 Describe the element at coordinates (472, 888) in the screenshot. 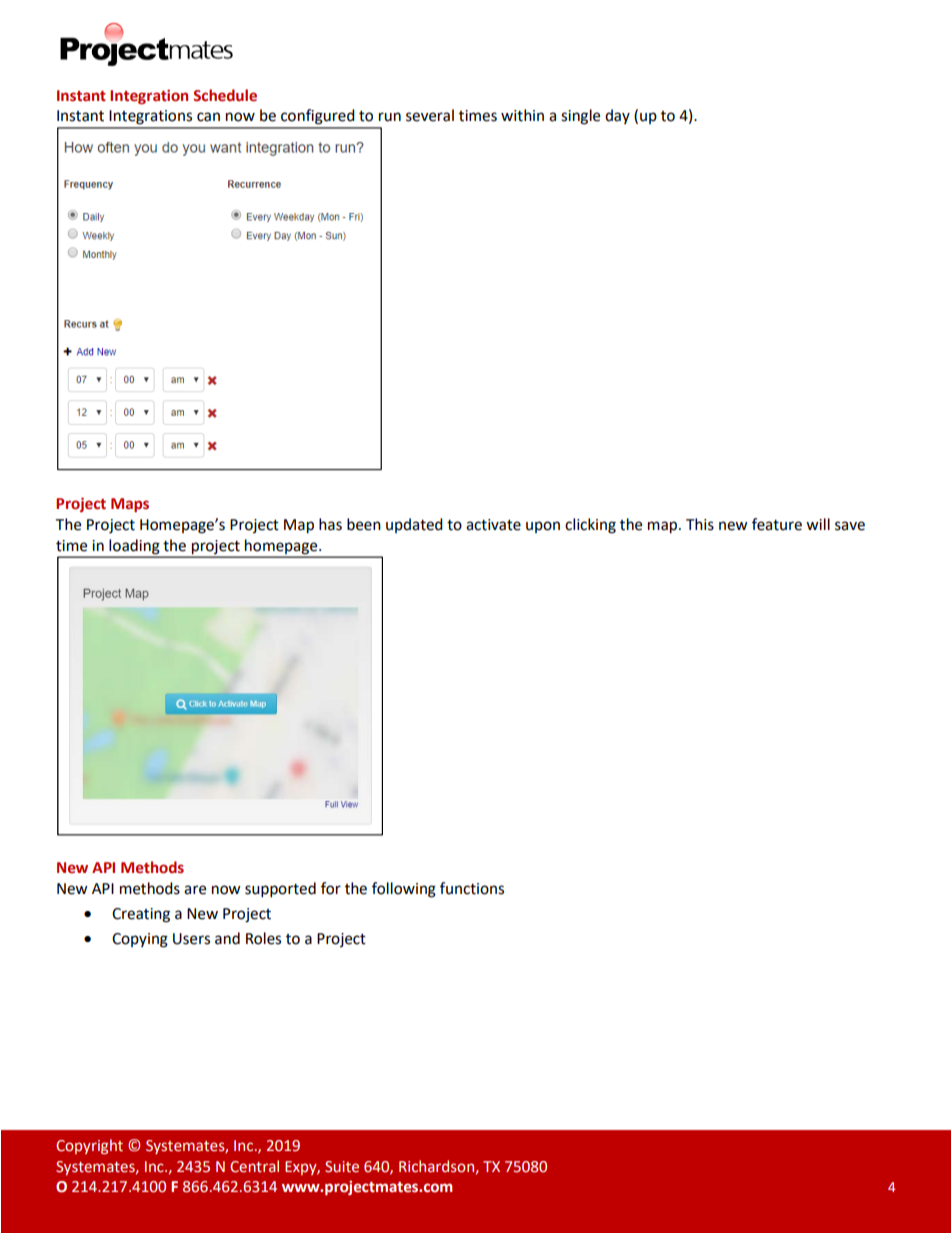

I see `functions` at that location.
